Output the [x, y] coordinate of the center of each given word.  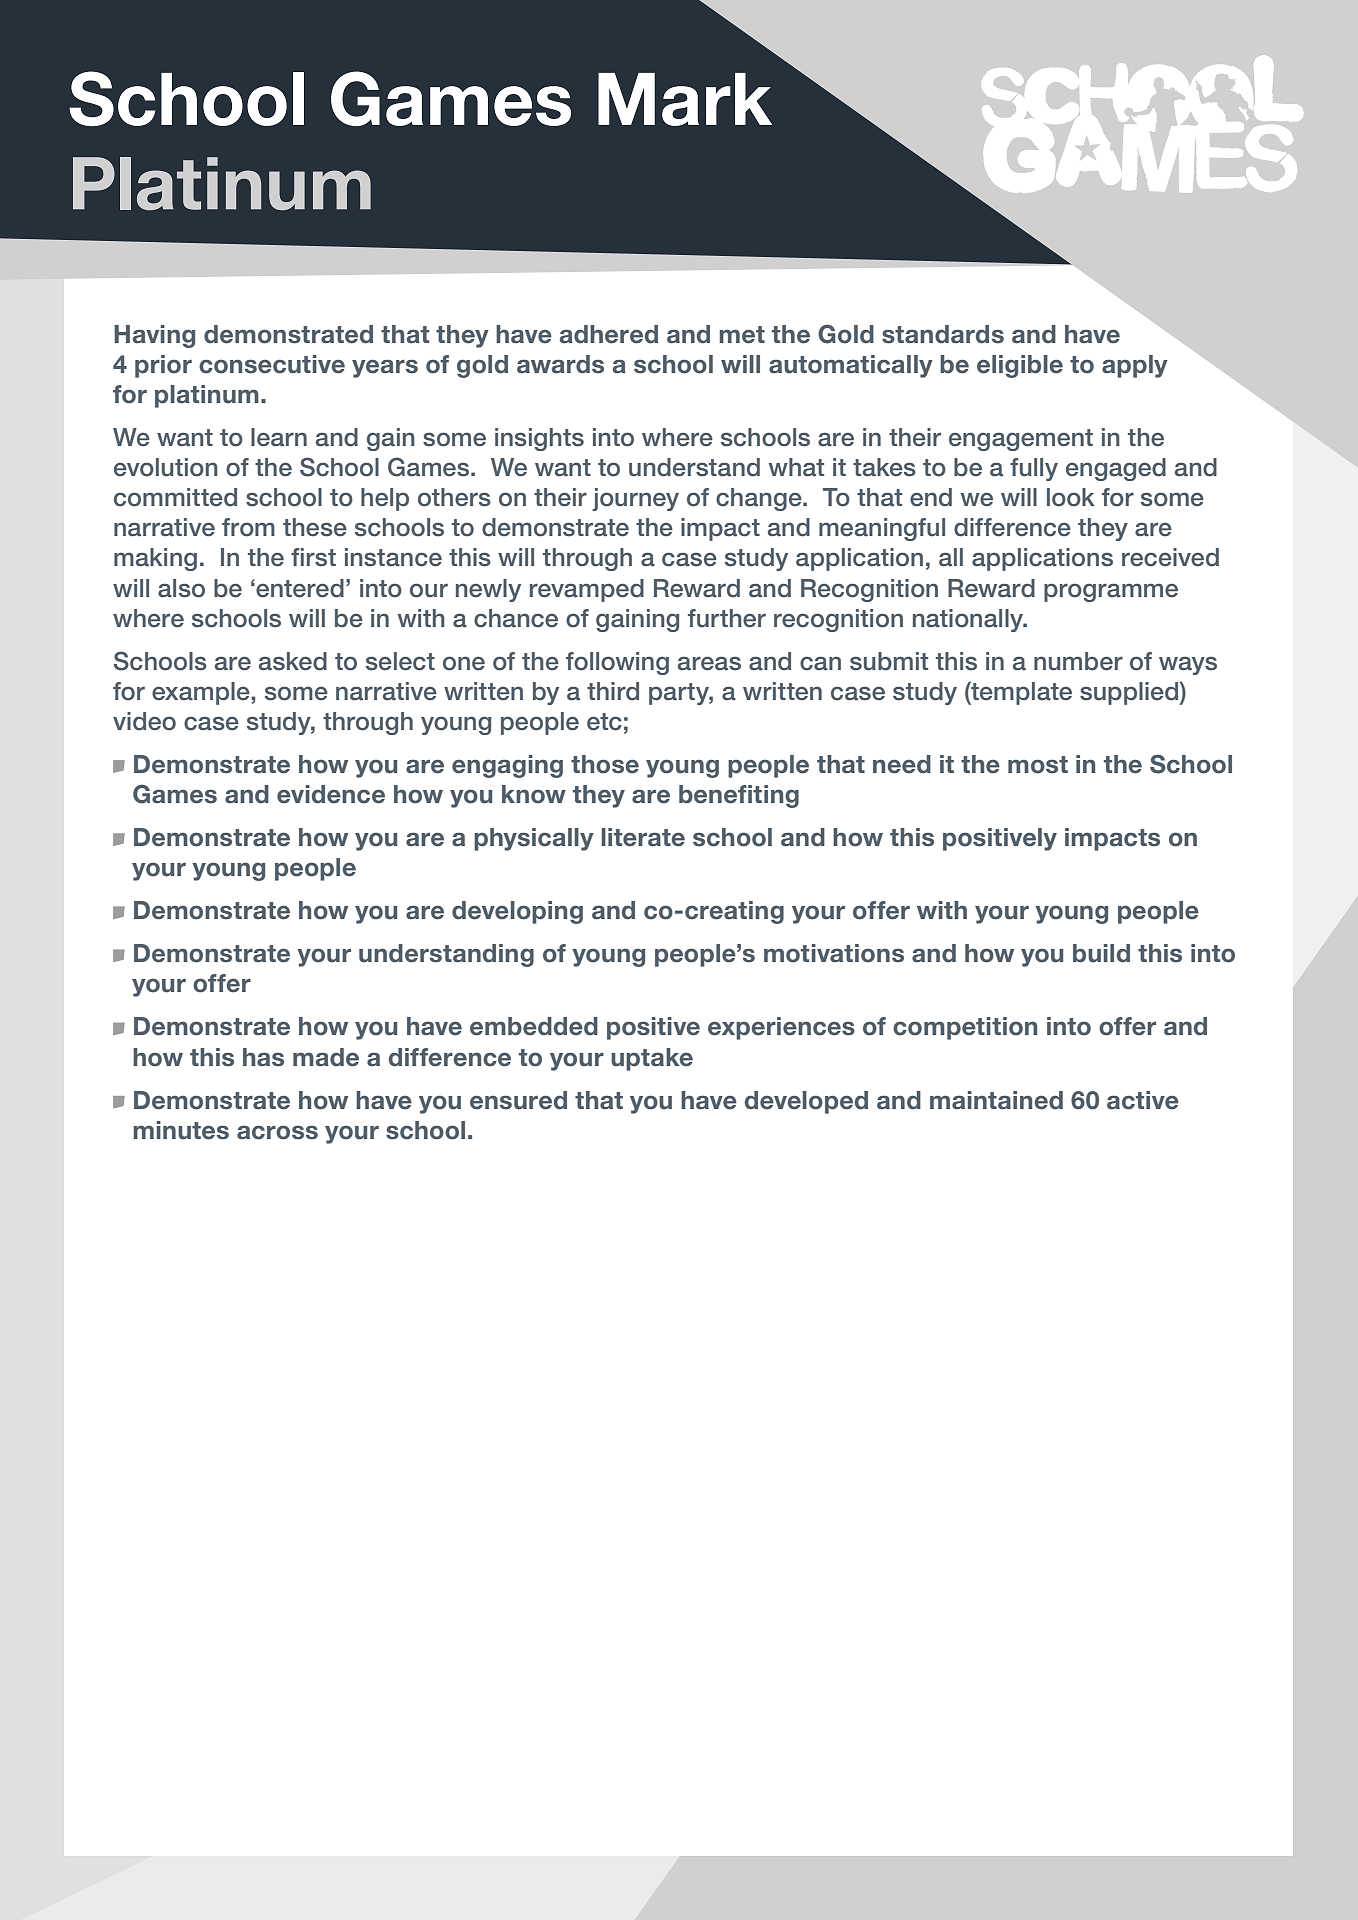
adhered [609, 334]
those [605, 764]
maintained [996, 1100]
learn [279, 437]
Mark [685, 99]
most [1038, 765]
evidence [331, 794]
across [277, 1132]
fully [1034, 469]
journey [636, 499]
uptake [652, 1059]
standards [943, 334]
